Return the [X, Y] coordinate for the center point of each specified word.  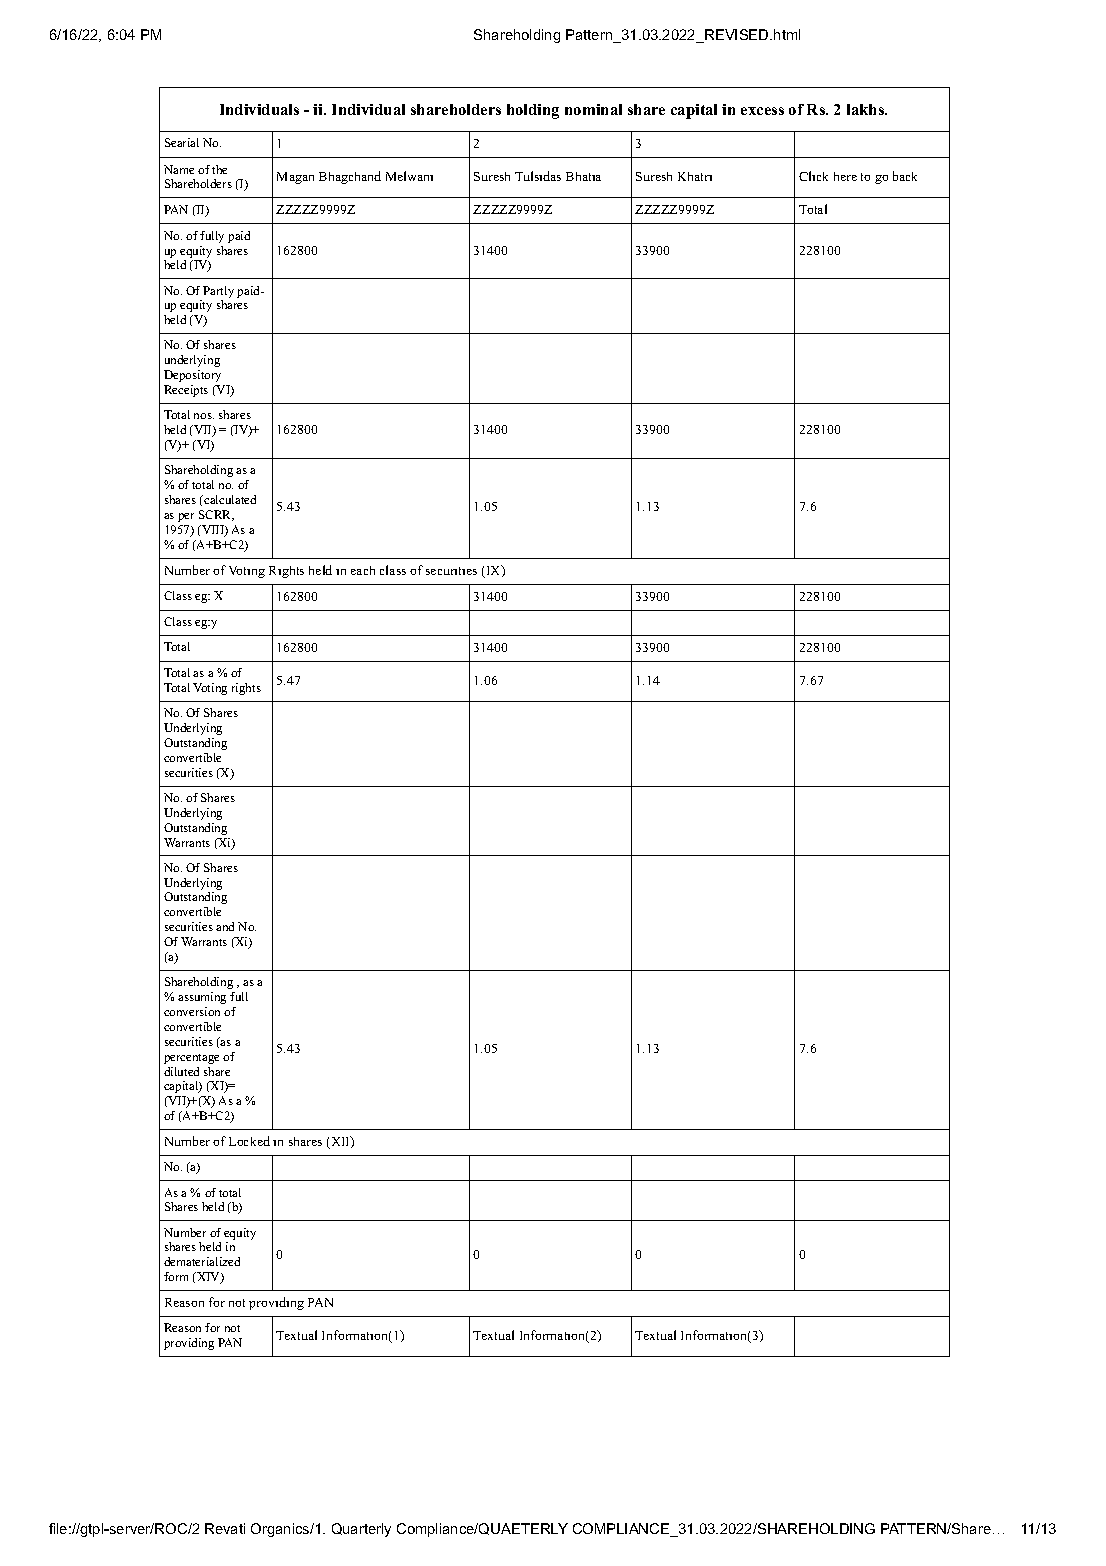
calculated [229, 499]
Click [813, 176]
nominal [593, 109]
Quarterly [361, 1530]
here [845, 176]
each [363, 570]
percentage [191, 1059]
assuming [202, 998]
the [219, 169]
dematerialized [202, 1261]
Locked [249, 1141]
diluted [181, 1071]
